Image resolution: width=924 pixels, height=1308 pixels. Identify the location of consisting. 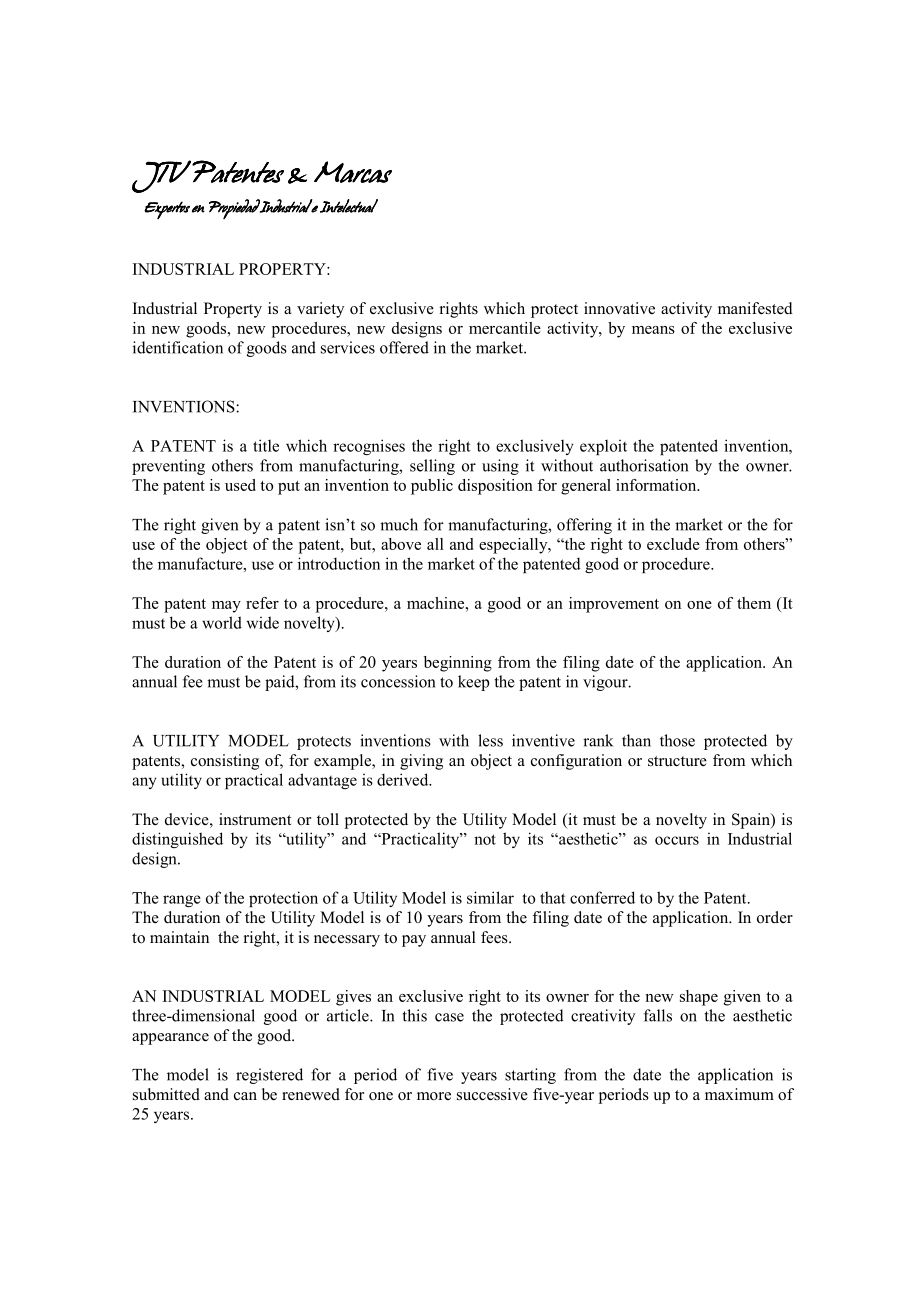
(225, 762).
